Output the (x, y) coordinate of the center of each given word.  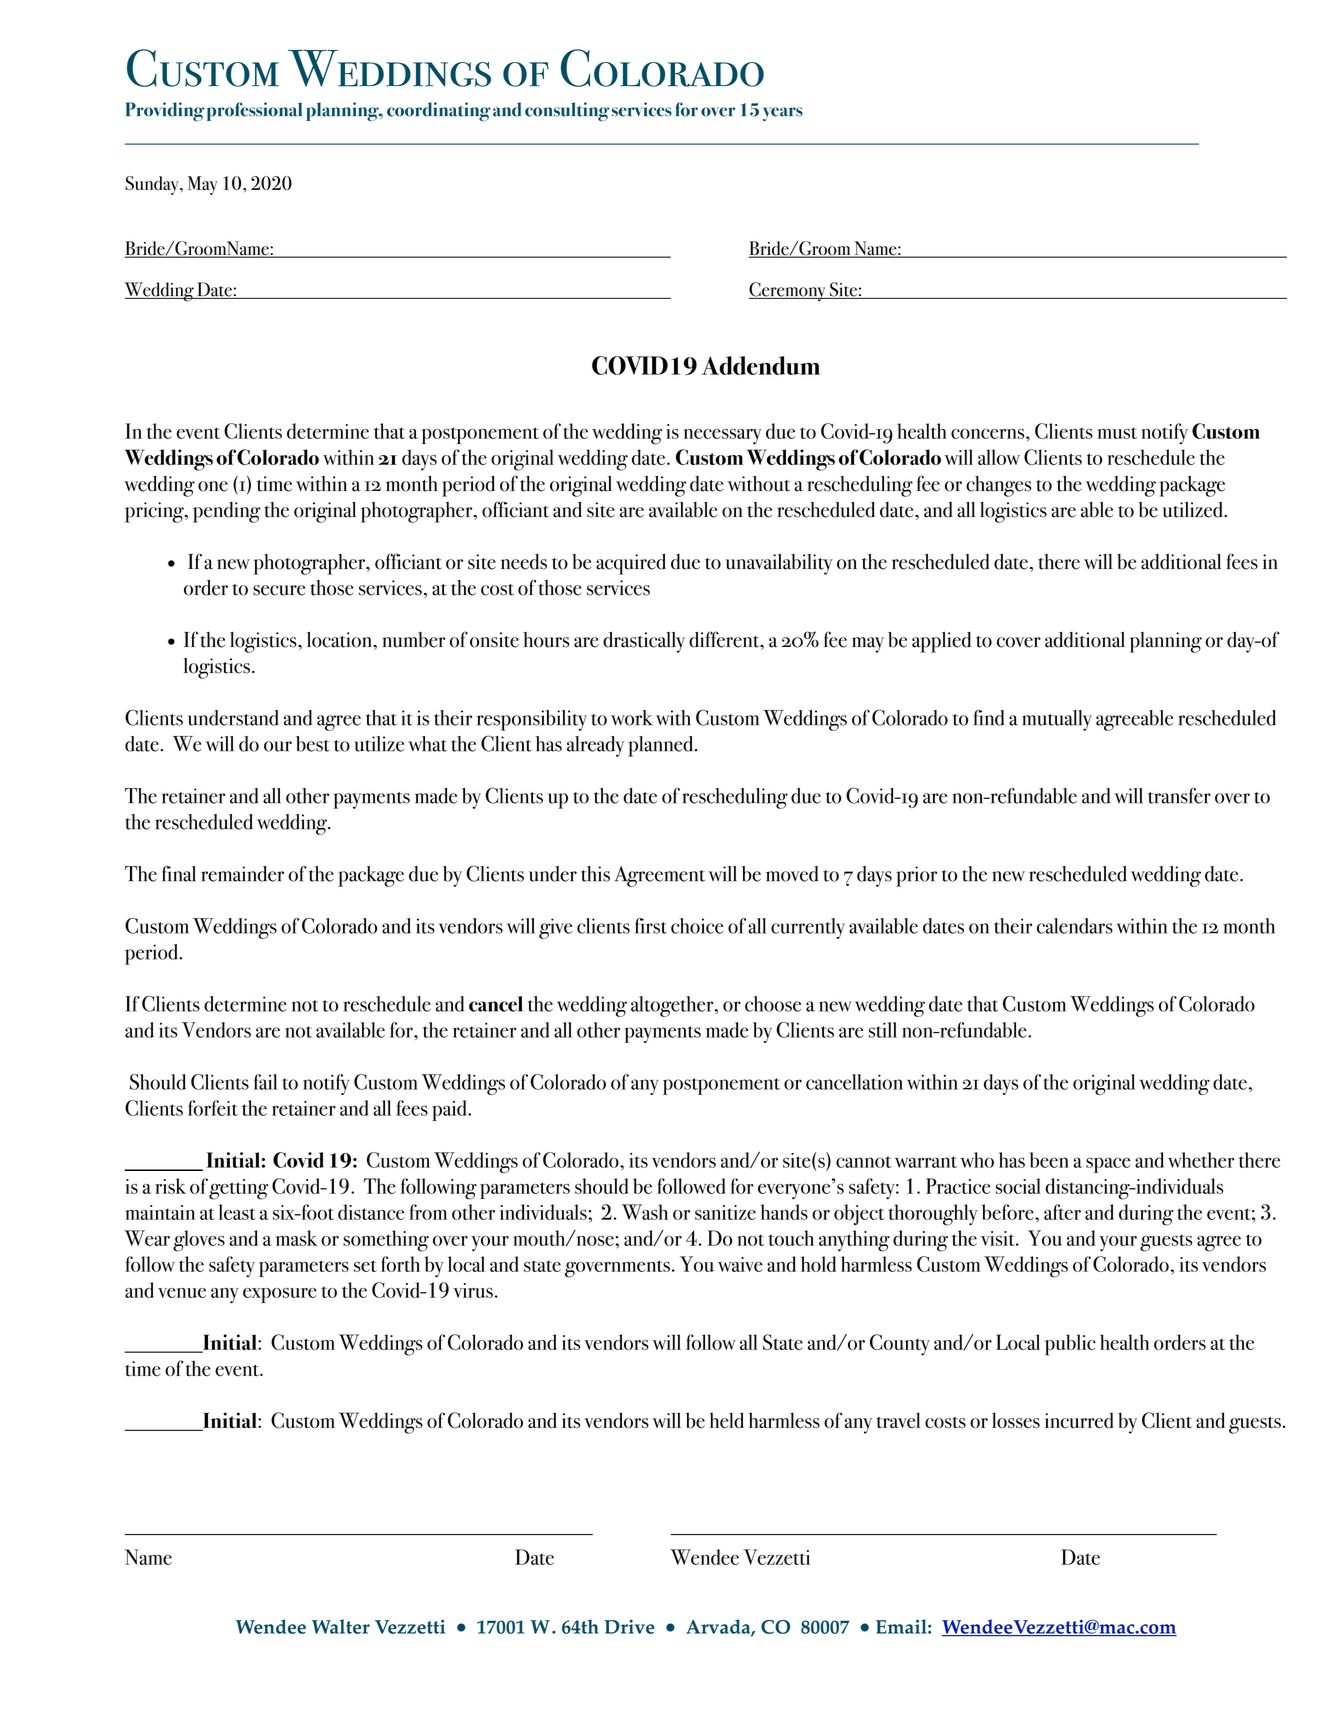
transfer (1179, 796)
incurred (1079, 1420)
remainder (242, 874)
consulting (567, 112)
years (783, 114)
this (595, 874)
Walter (341, 1626)
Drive (629, 1627)
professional (254, 111)
